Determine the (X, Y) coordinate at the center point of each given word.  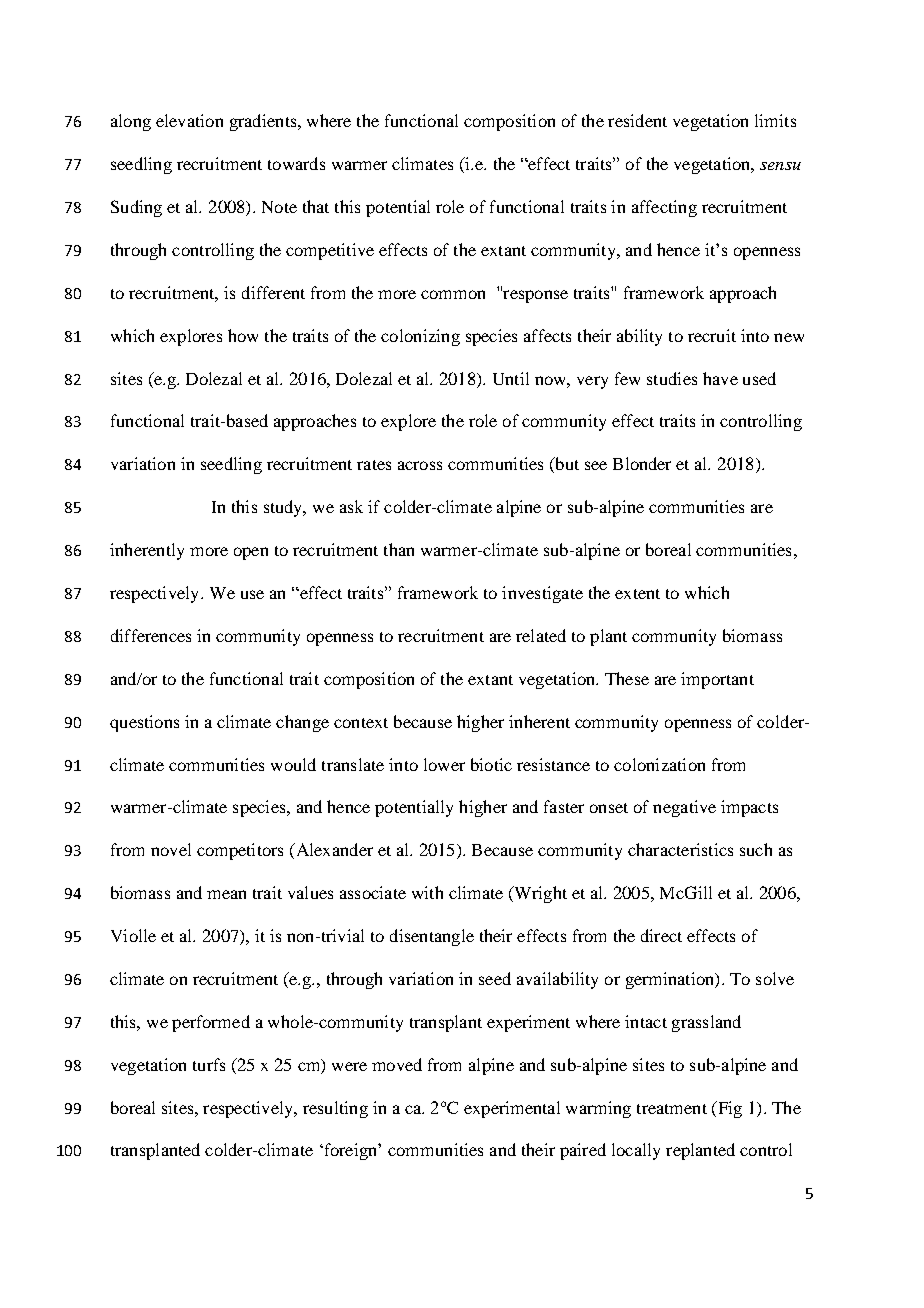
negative (684, 808)
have (720, 378)
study (284, 508)
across (420, 465)
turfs (209, 1064)
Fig (728, 1109)
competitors (240, 851)
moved (397, 1064)
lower (444, 764)
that (316, 206)
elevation (189, 120)
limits (775, 120)
